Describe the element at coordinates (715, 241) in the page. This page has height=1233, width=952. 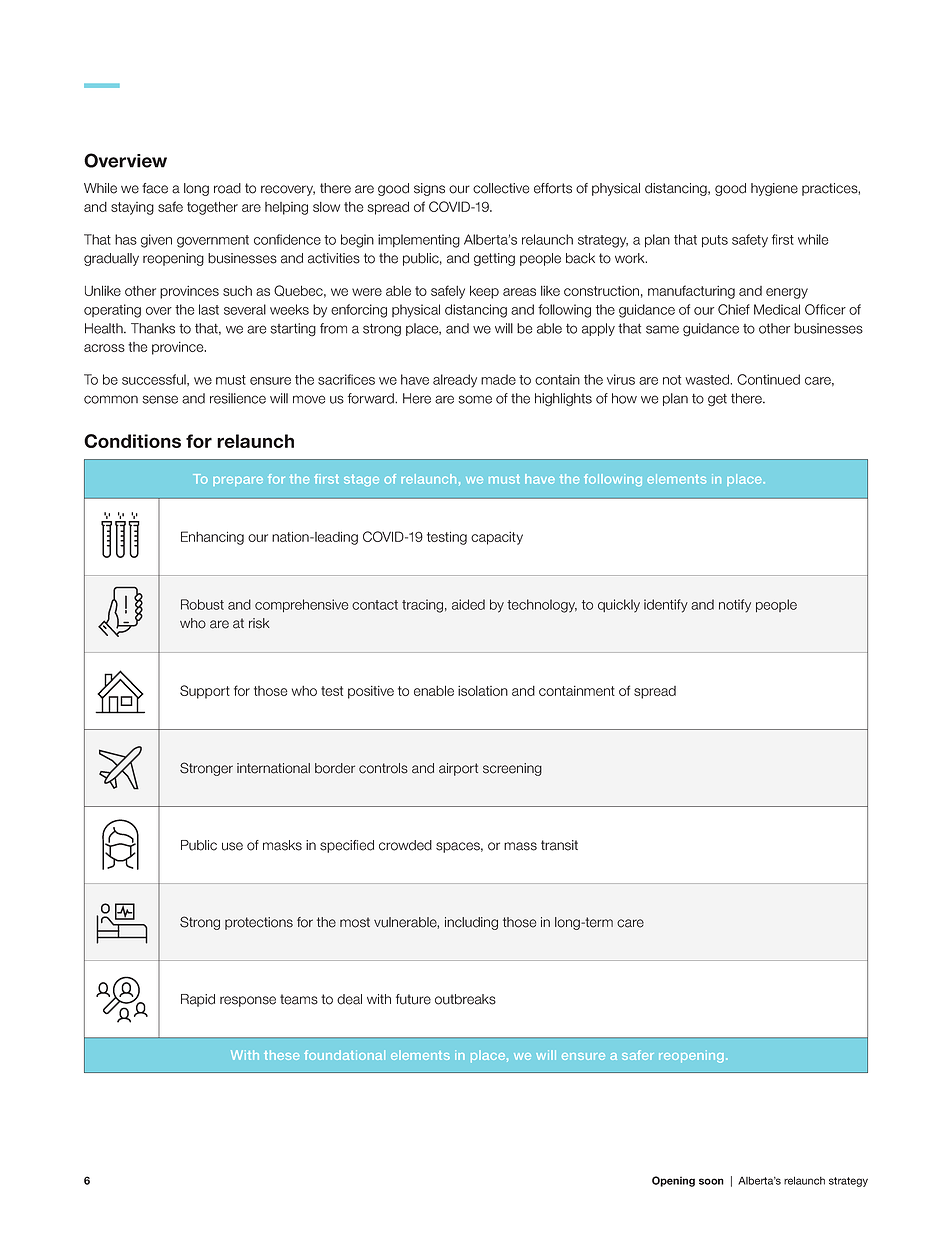
I see `puts` at that location.
